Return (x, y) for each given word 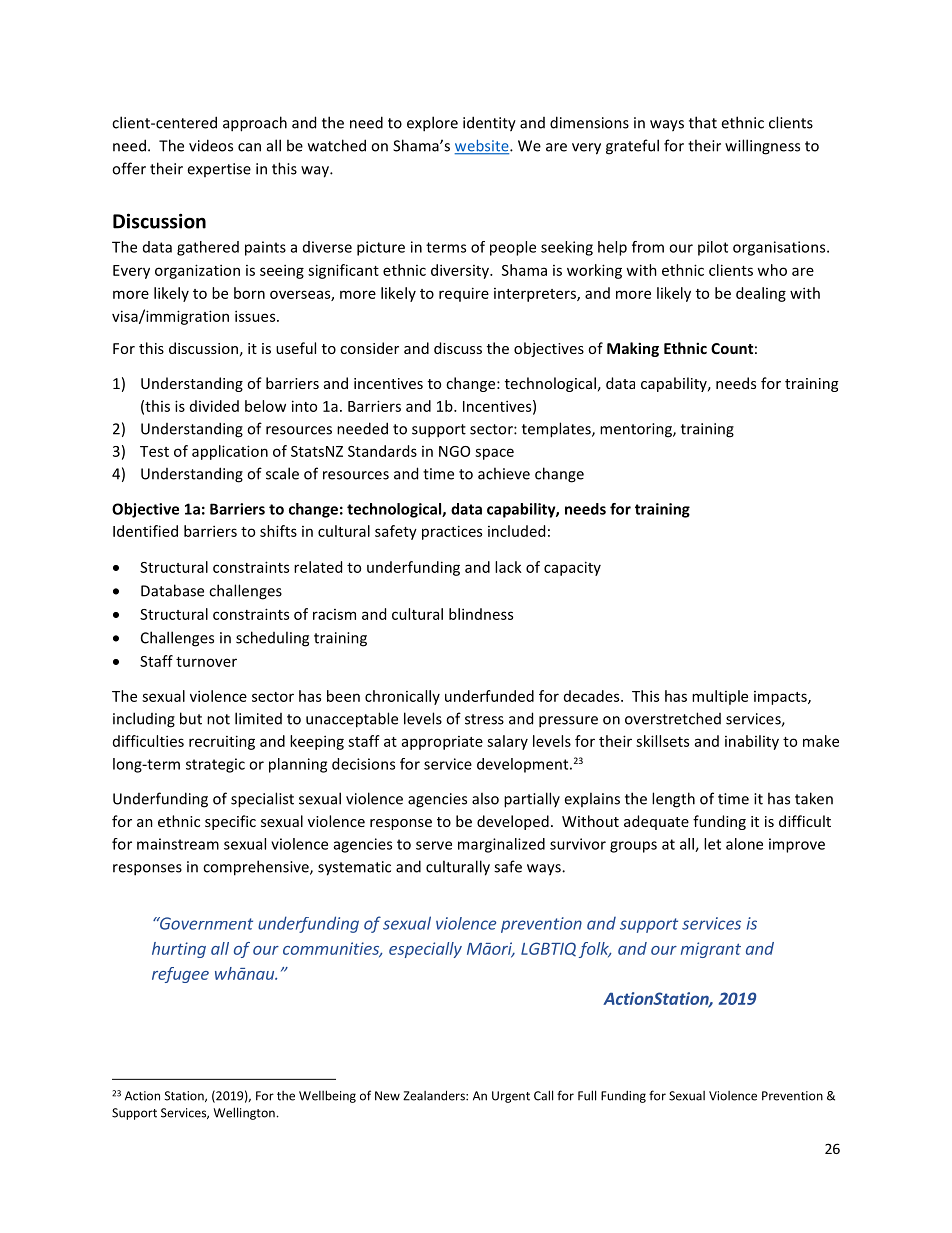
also (485, 798)
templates (557, 430)
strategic (215, 765)
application (230, 452)
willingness (762, 147)
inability (752, 742)
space (494, 454)
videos (211, 145)
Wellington (244, 1113)
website (483, 147)
